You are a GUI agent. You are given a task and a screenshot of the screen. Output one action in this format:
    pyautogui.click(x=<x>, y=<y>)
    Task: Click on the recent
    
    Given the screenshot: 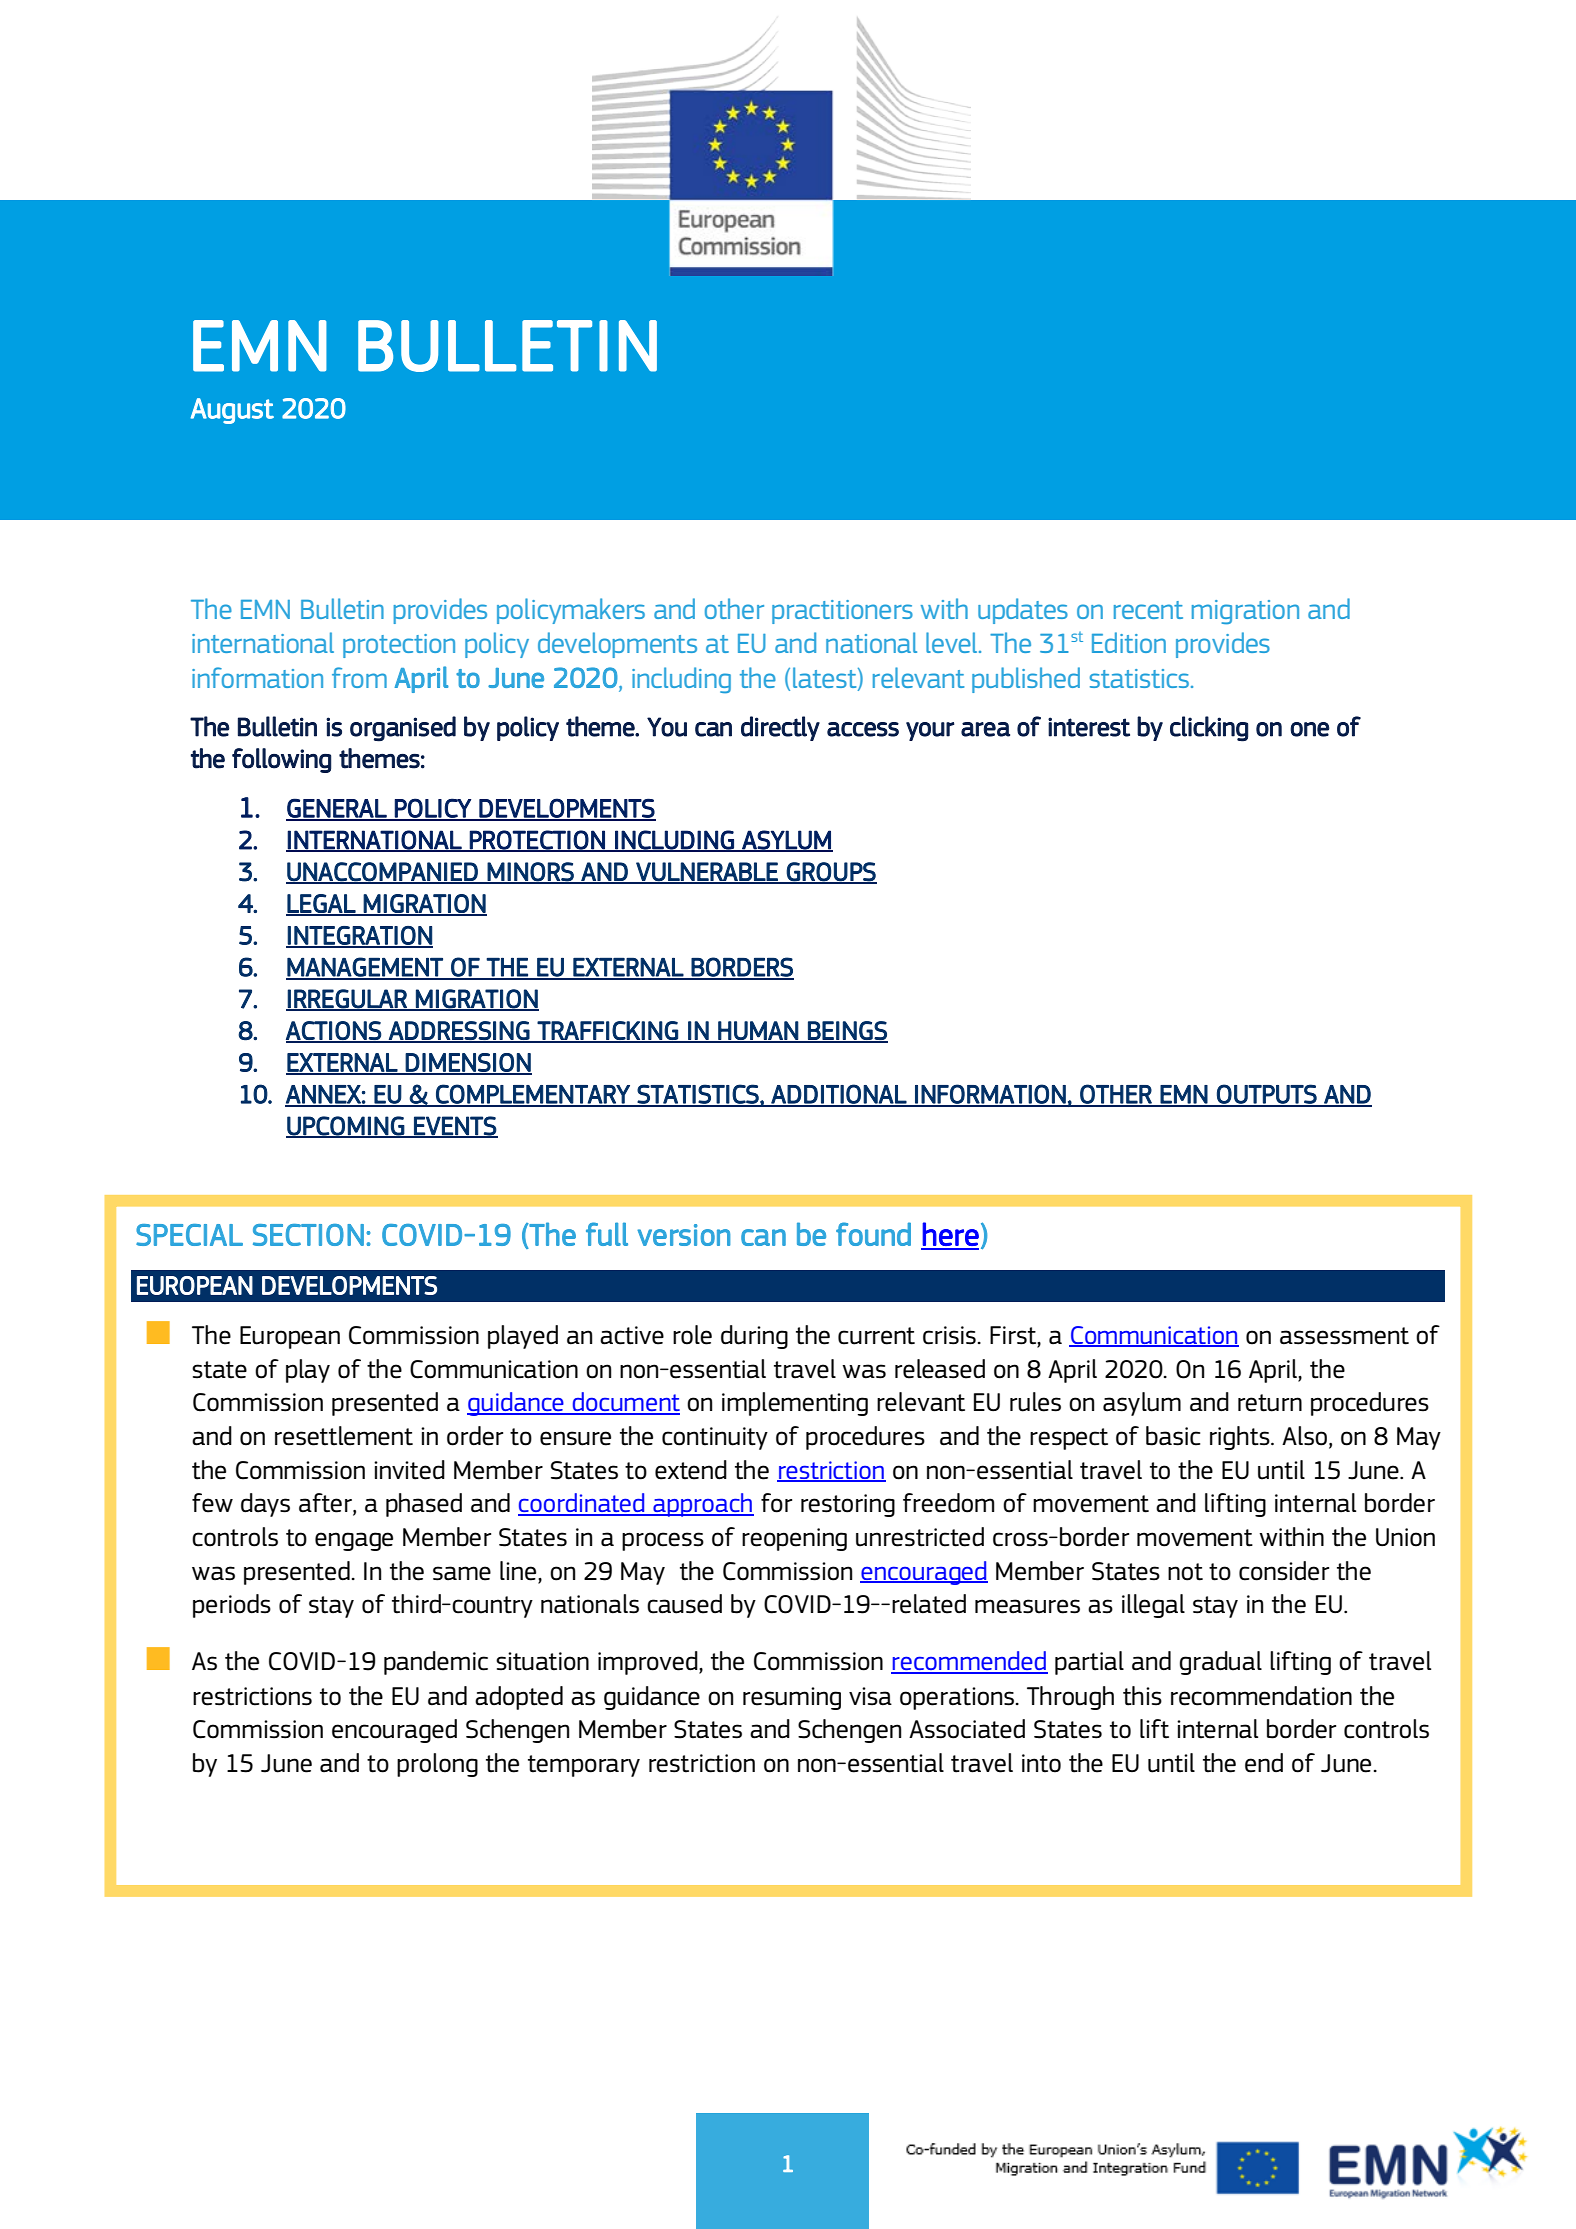 What is the action you would take?
    pyautogui.click(x=1148, y=610)
